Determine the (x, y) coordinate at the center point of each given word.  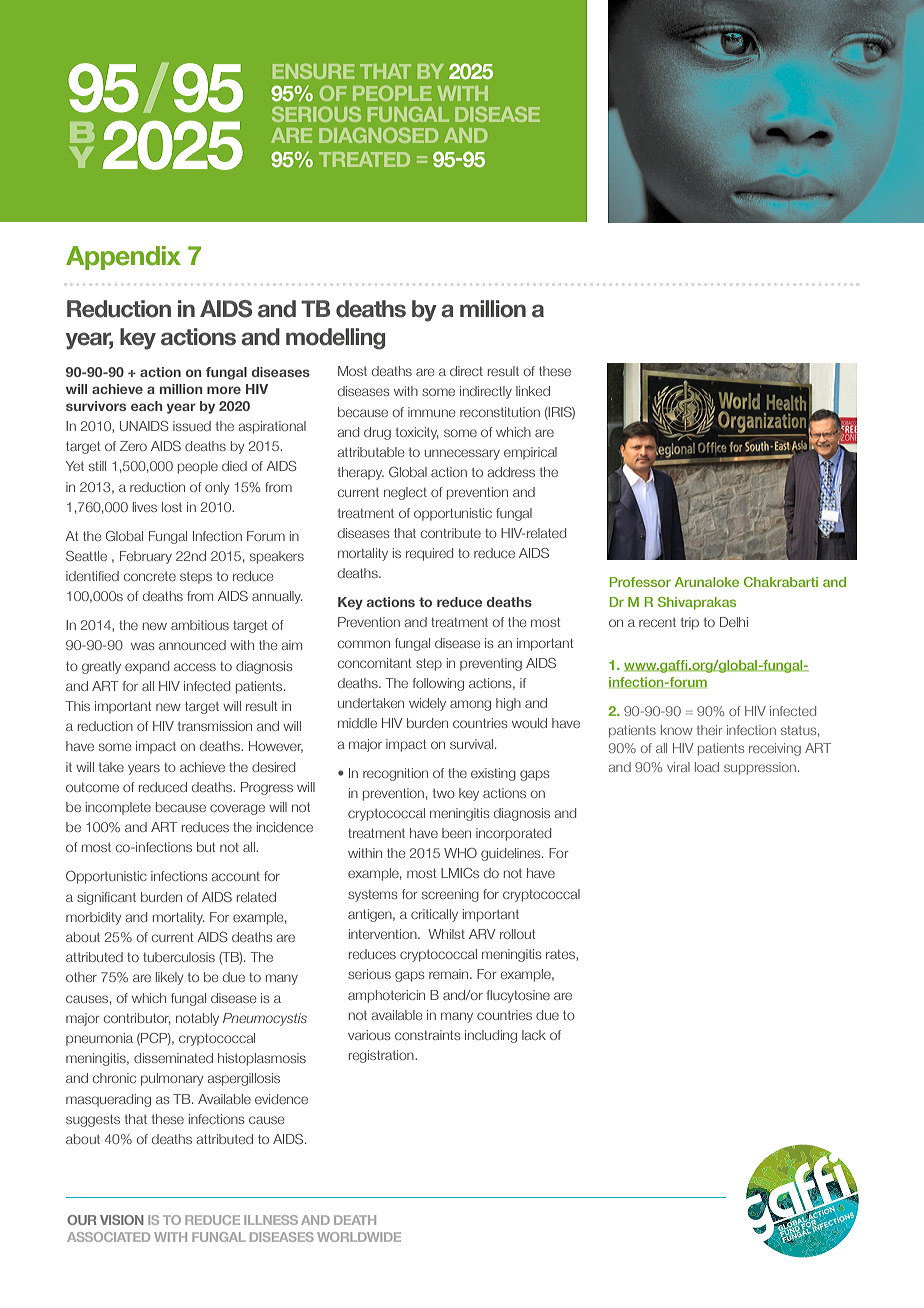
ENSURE (314, 71)
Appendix (123, 258)
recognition (395, 774)
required (429, 554)
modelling (335, 339)
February (146, 557)
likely (169, 978)
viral (678, 767)
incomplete (118, 808)
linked (533, 391)
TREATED (364, 159)
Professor (640, 582)
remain (450, 974)
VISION (122, 1220)
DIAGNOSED (378, 135)
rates (561, 954)
